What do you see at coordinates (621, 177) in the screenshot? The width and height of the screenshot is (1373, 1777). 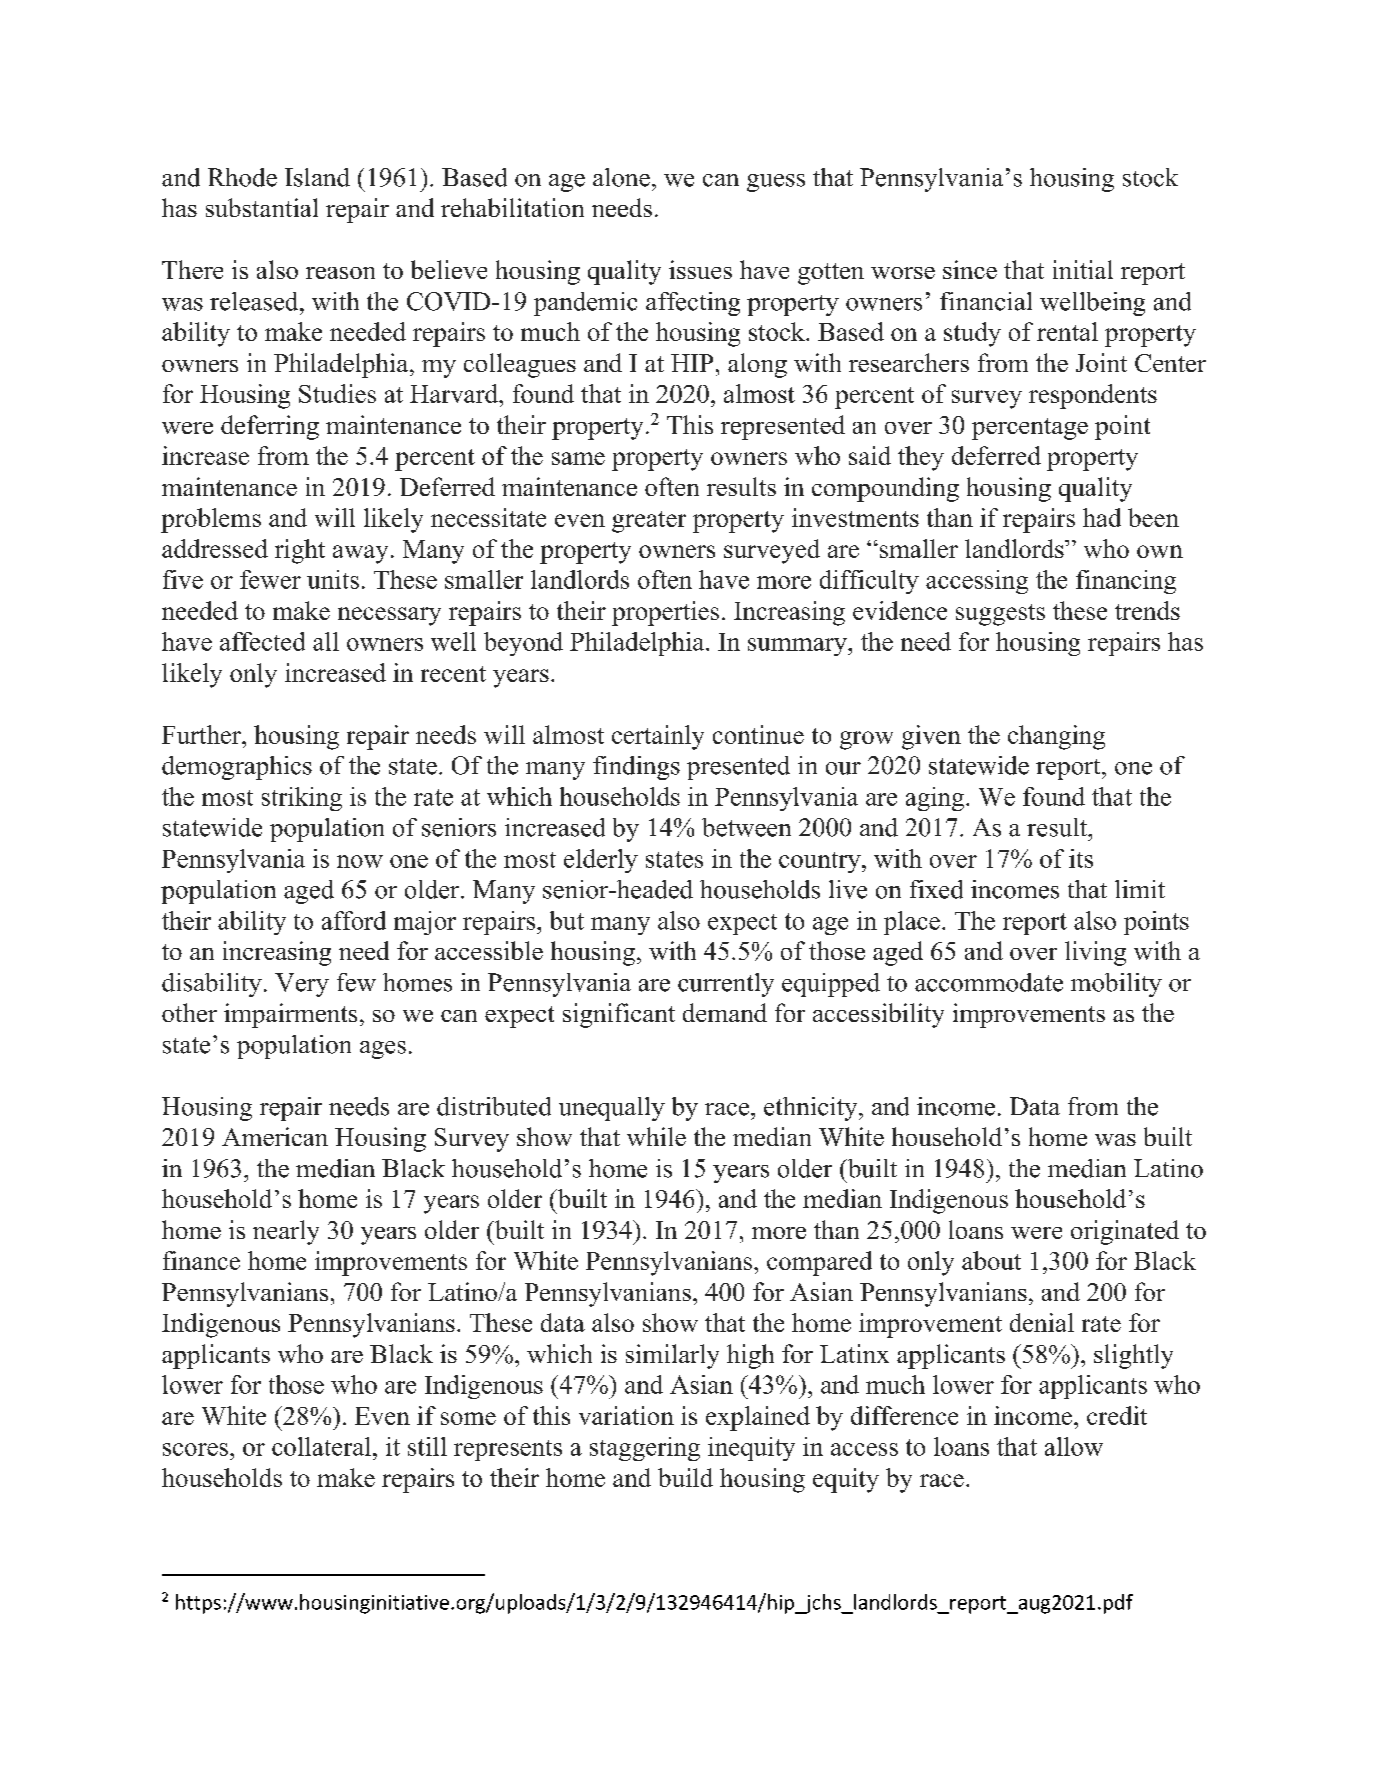 I see `alone` at bounding box center [621, 177].
